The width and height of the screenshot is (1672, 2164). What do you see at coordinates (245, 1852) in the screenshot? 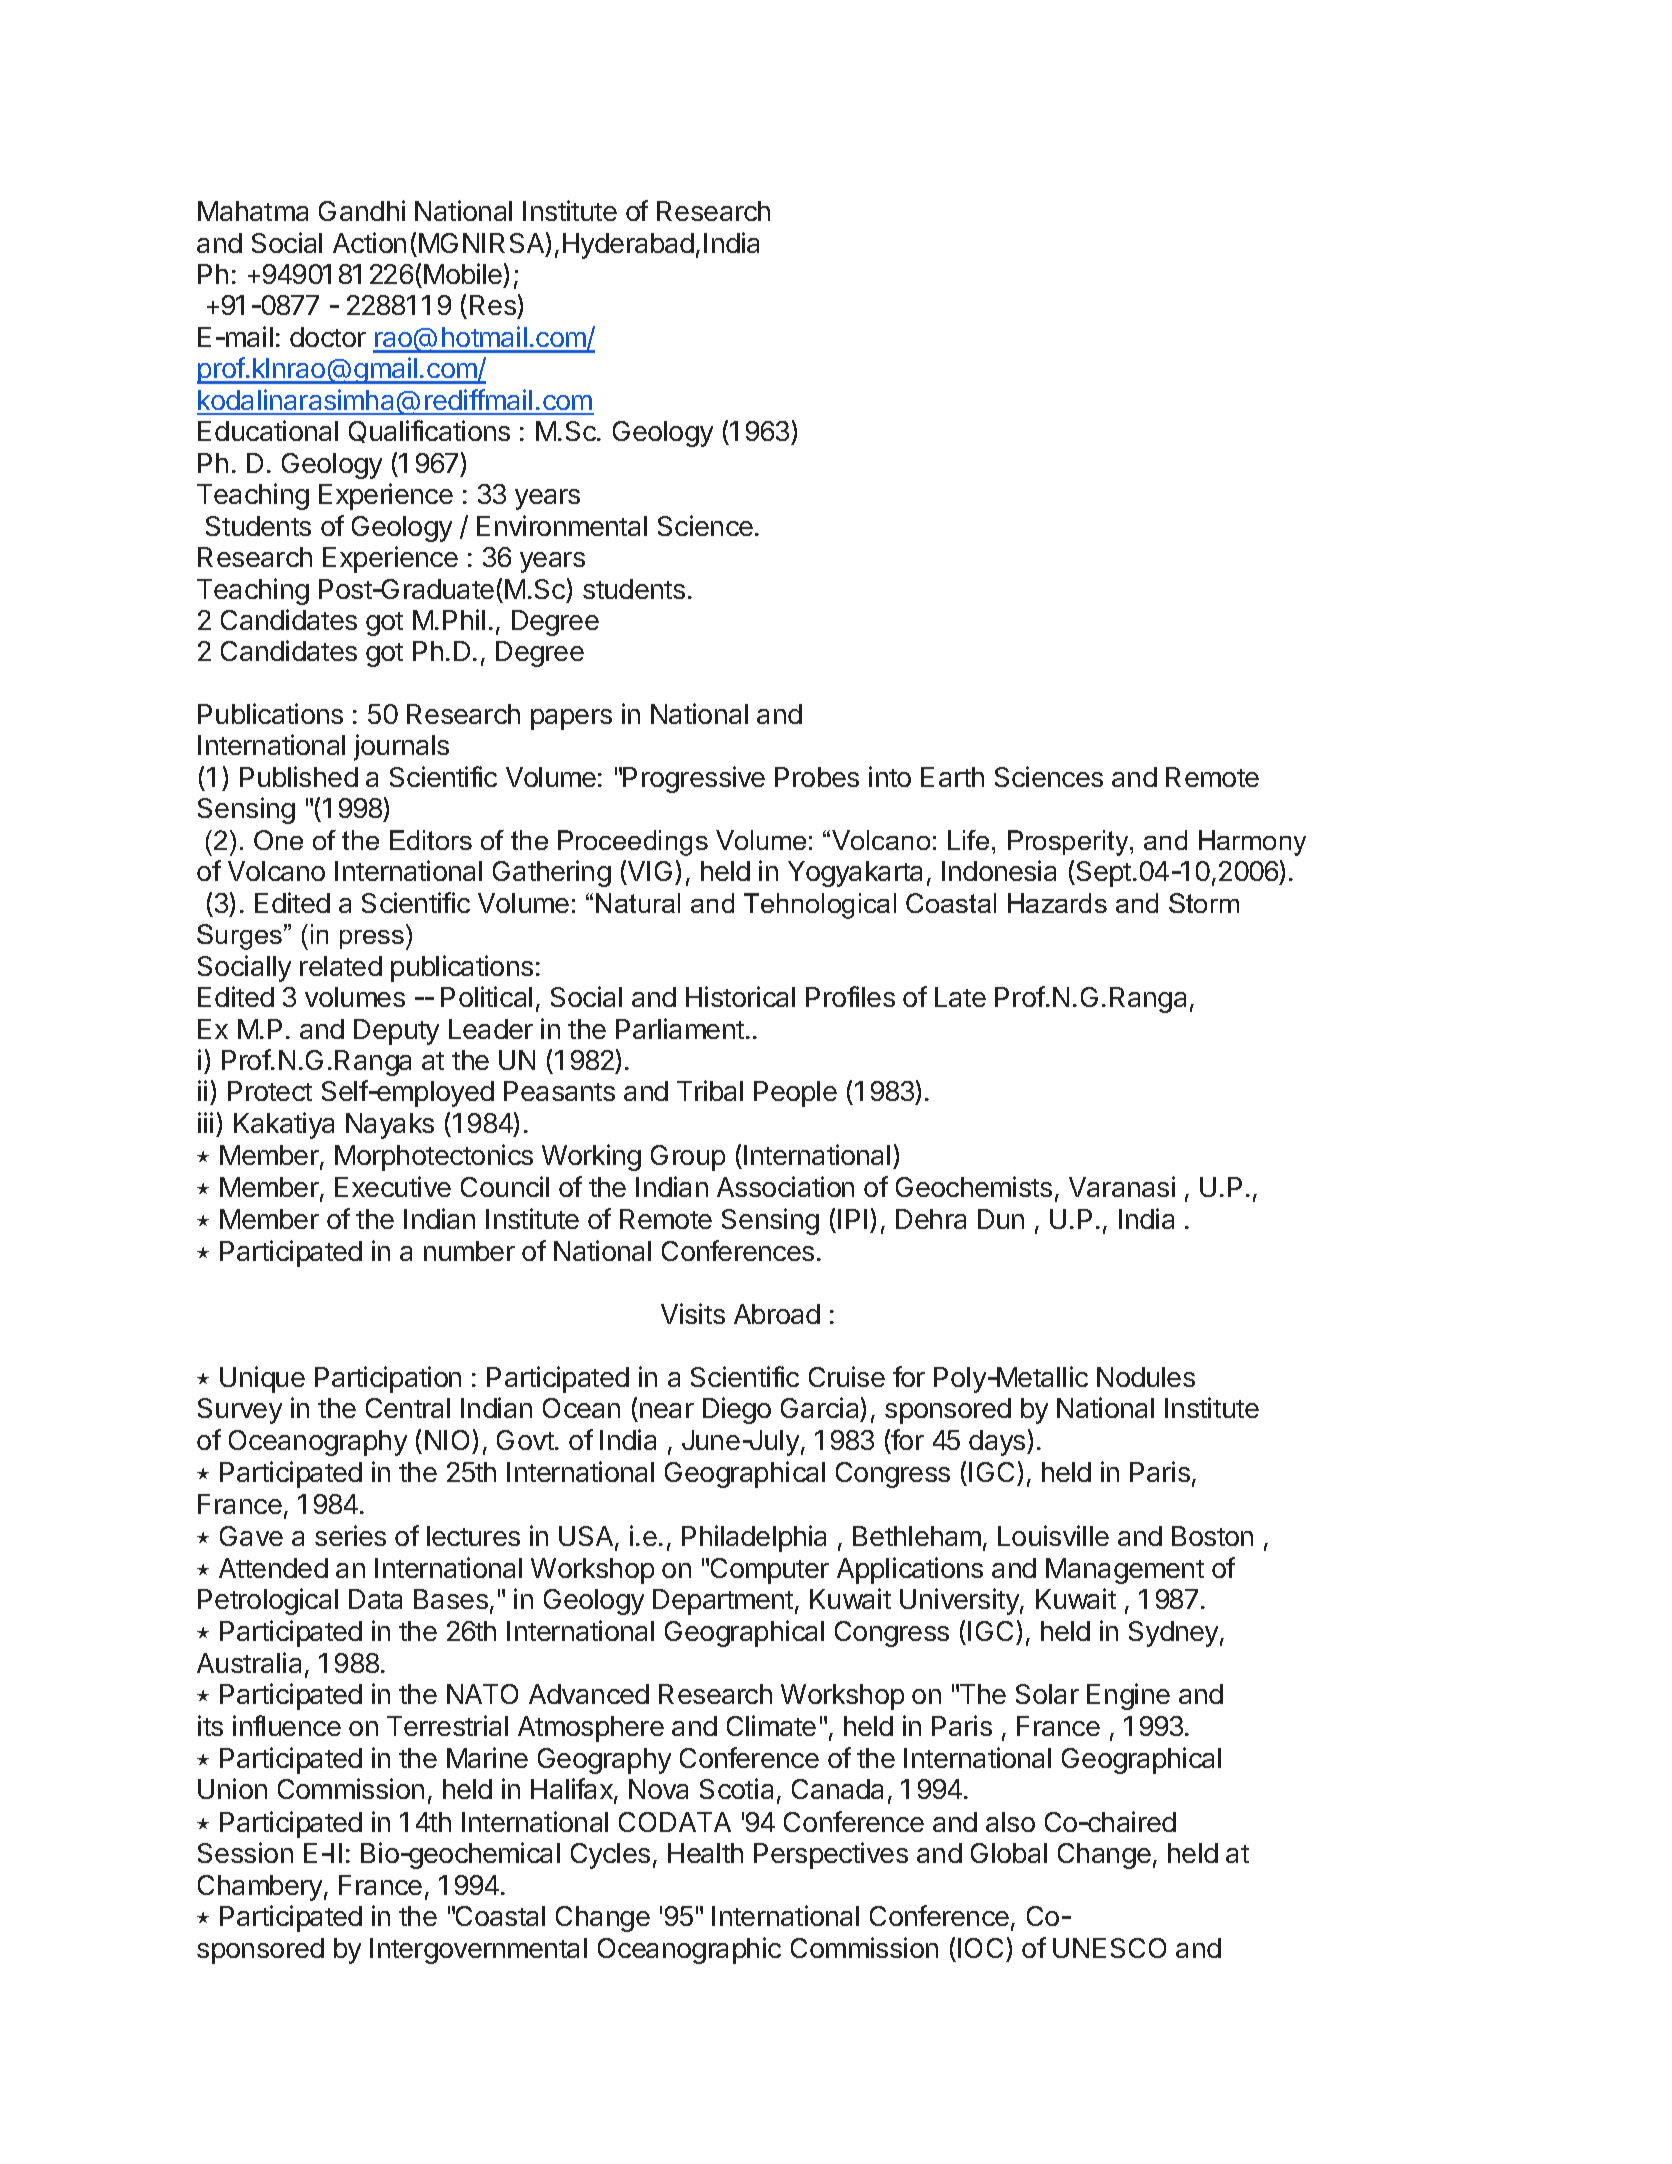
I see `Session` at bounding box center [245, 1852].
